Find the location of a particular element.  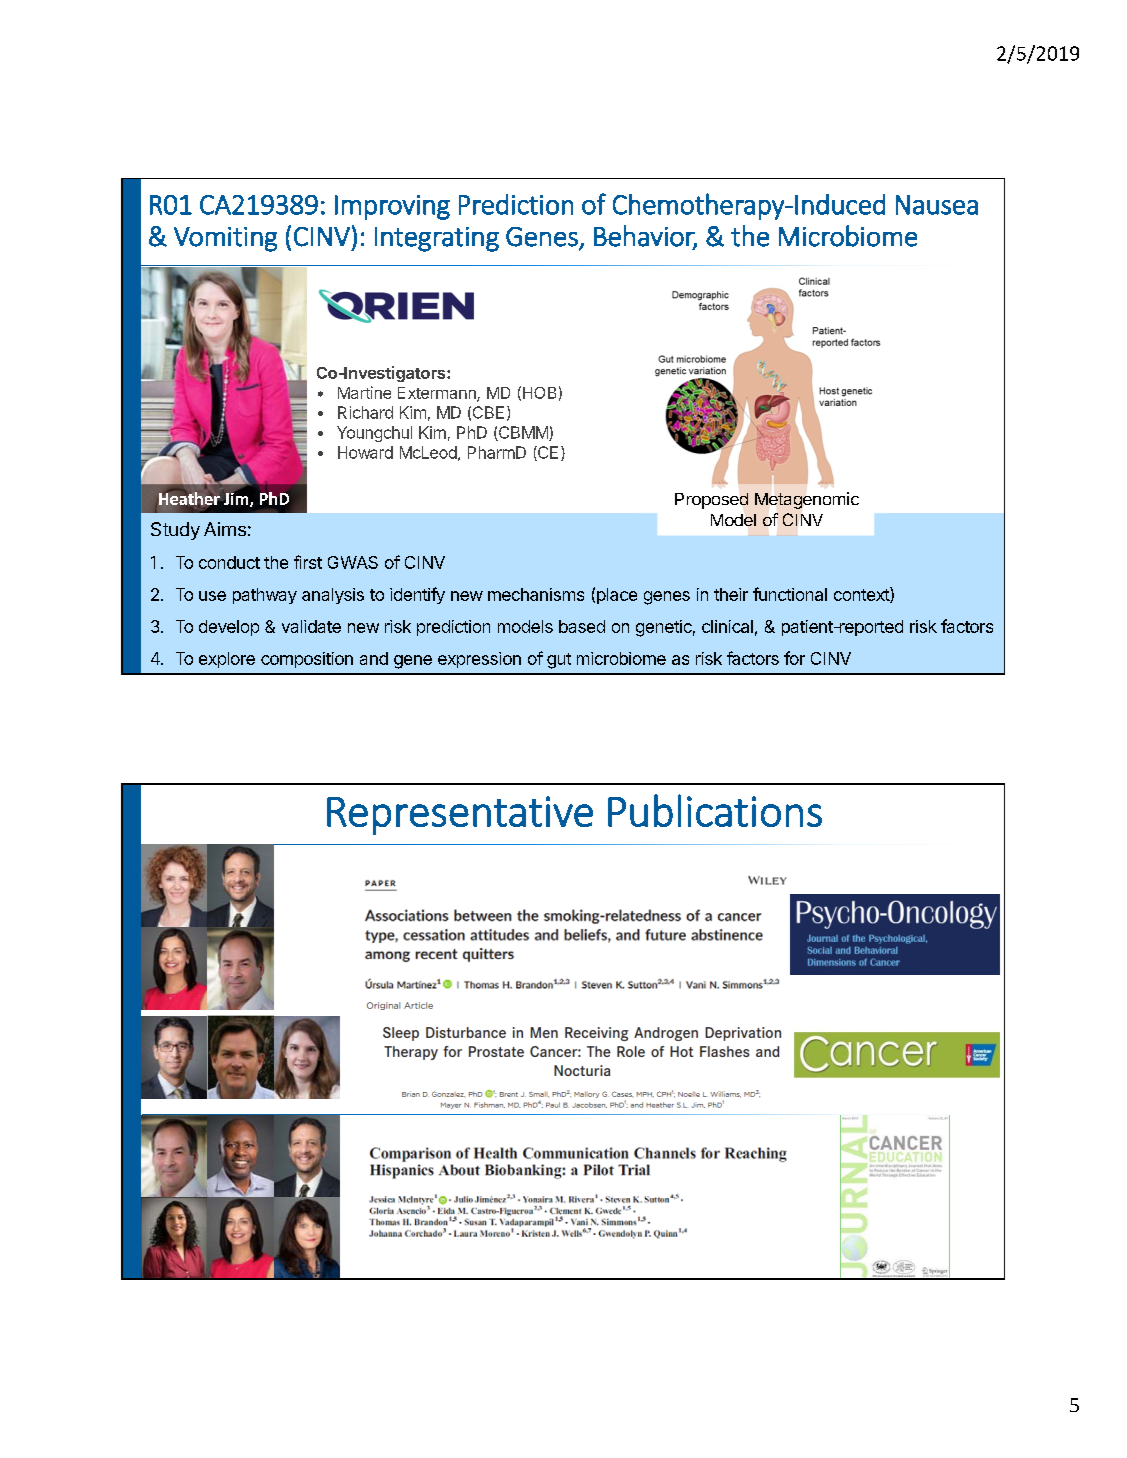

Metagenomic is located at coordinates (807, 500).
